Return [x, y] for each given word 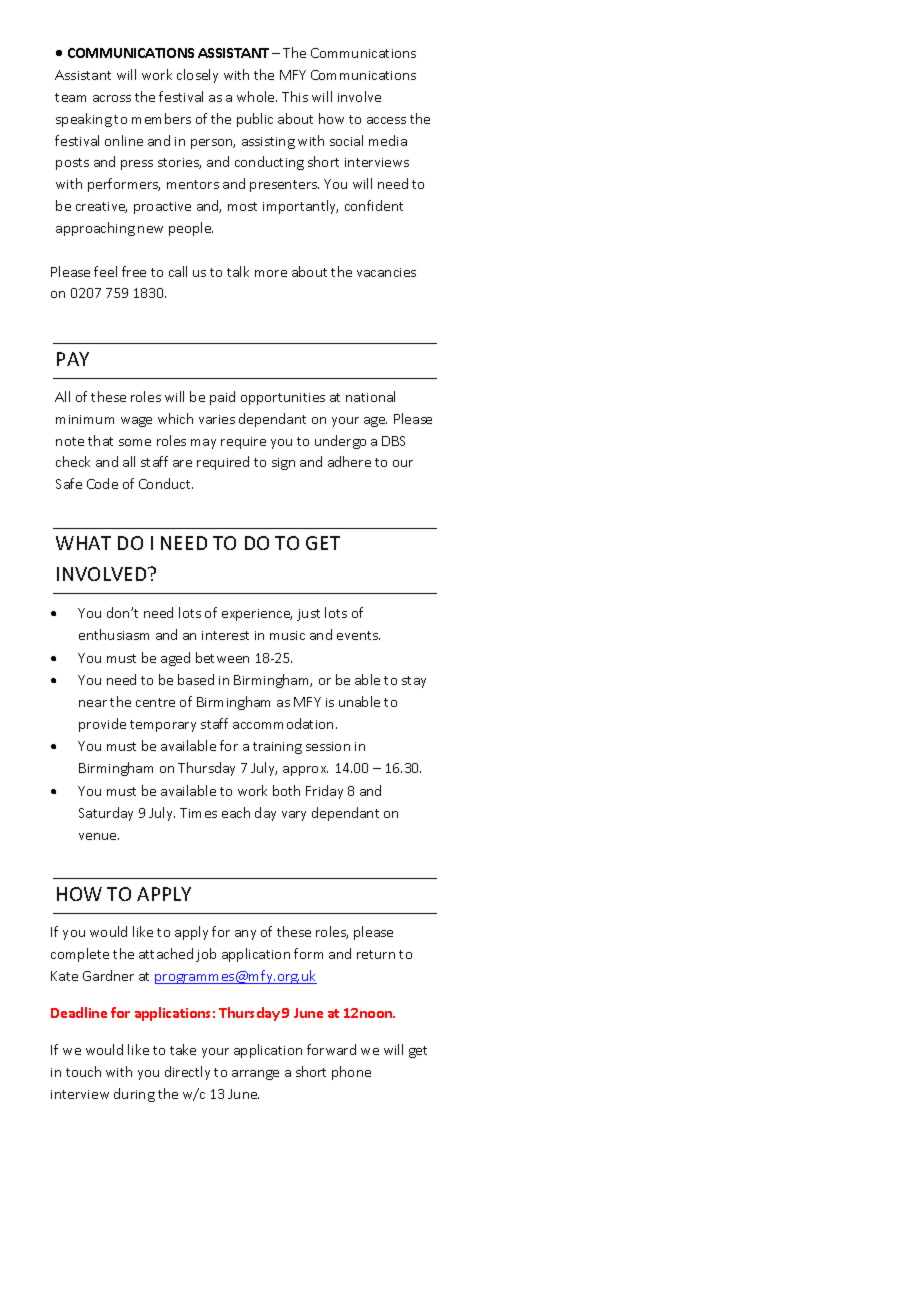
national [370, 396]
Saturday [106, 814]
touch [83, 1071]
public [255, 120]
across [112, 98]
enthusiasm [114, 634]
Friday [324, 792]
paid [222, 398]
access [386, 120]
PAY [73, 359]
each [236, 812]
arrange [255, 1075]
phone [351, 1073]
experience [257, 615]
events [358, 635]
